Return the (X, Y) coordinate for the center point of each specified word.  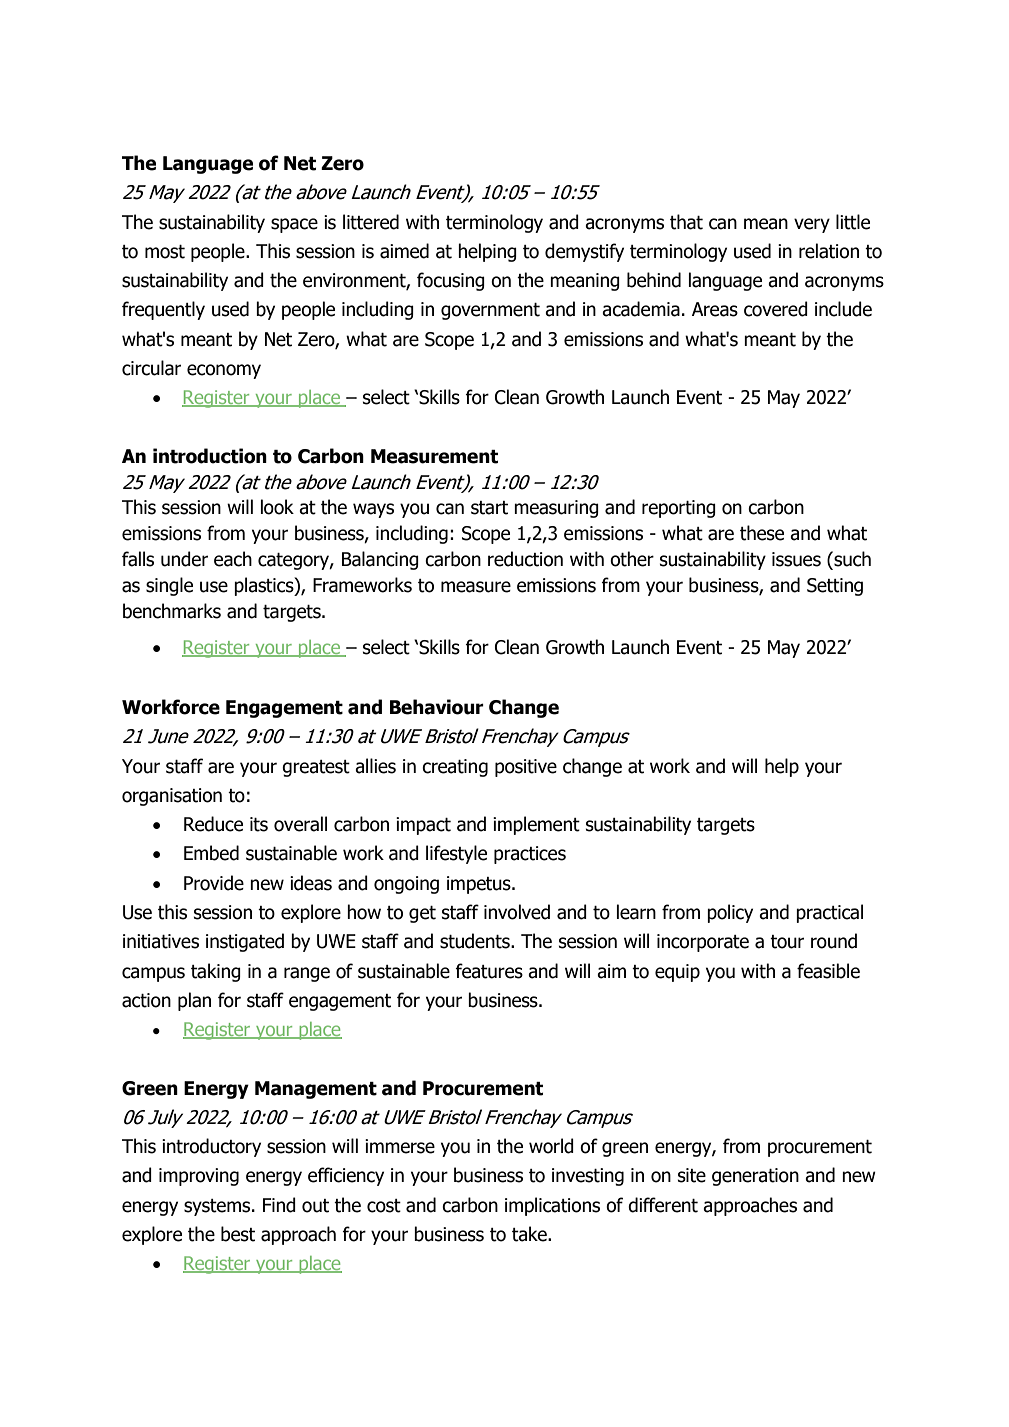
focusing (451, 281)
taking (216, 972)
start (489, 508)
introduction (210, 456)
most (165, 252)
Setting (835, 587)
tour (787, 942)
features (489, 971)
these (762, 533)
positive (526, 768)
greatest (316, 768)
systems (217, 1207)
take (530, 1234)
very (812, 225)
